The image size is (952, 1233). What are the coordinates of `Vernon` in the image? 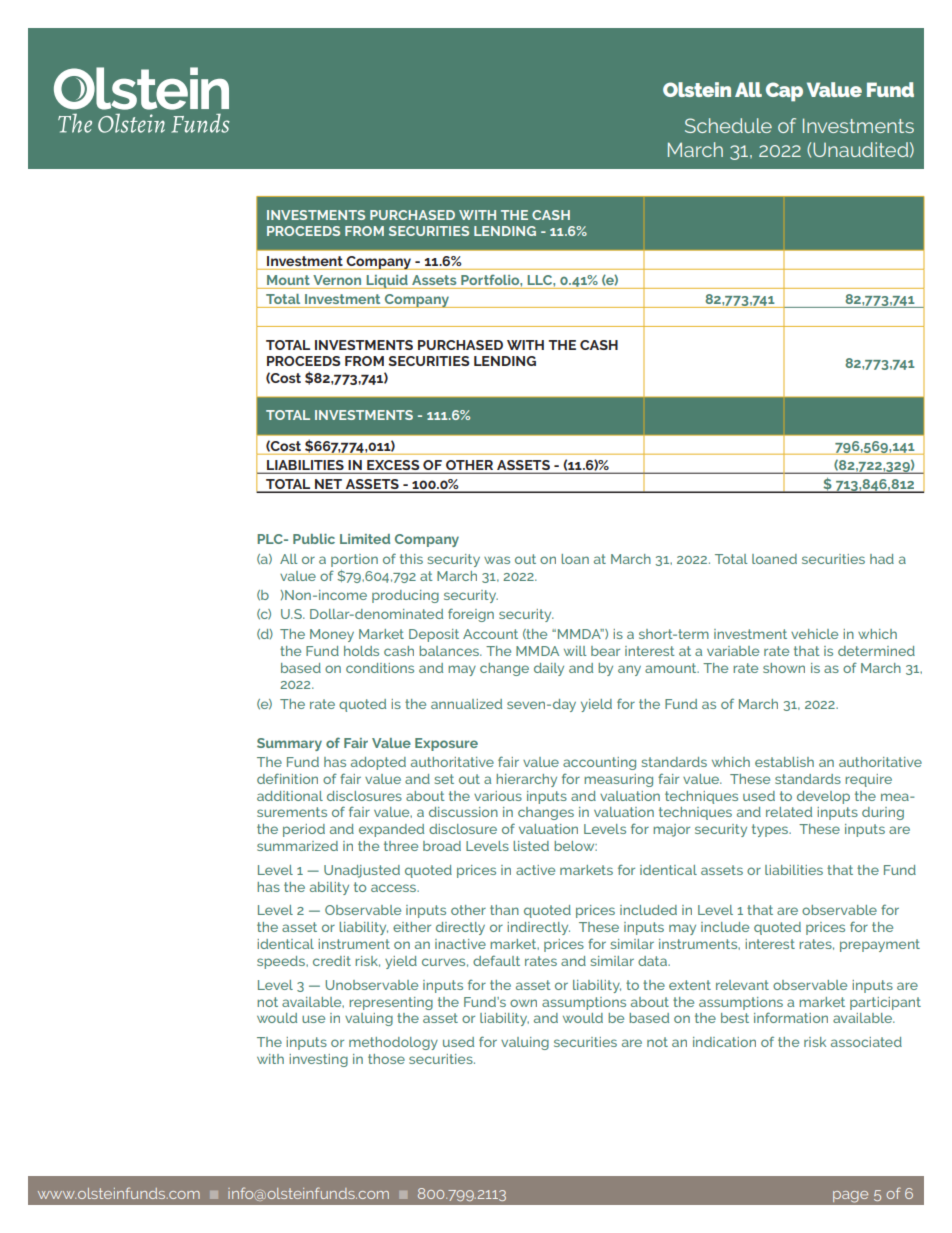 It's located at (337, 280).
